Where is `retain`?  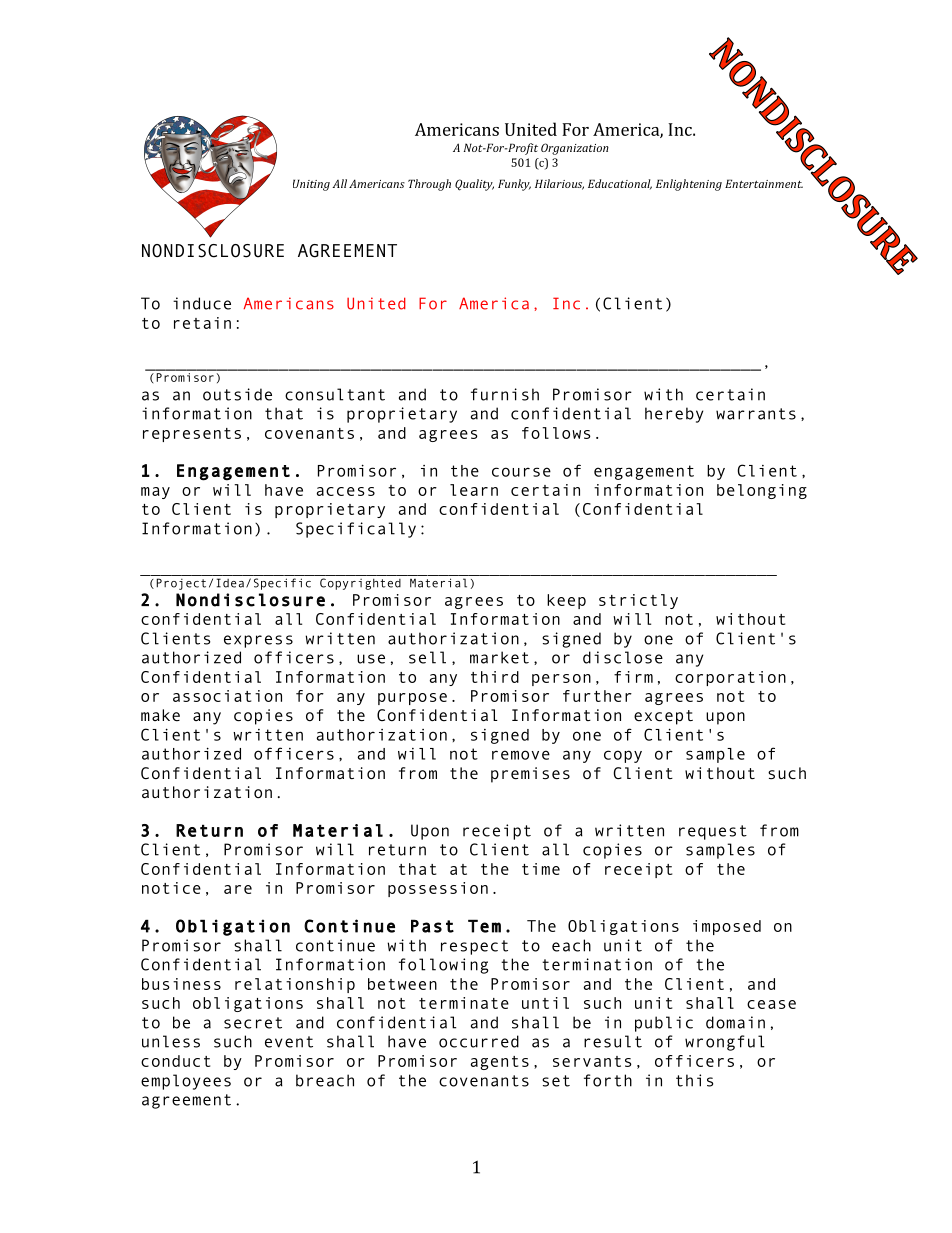 retain is located at coordinates (202, 323).
